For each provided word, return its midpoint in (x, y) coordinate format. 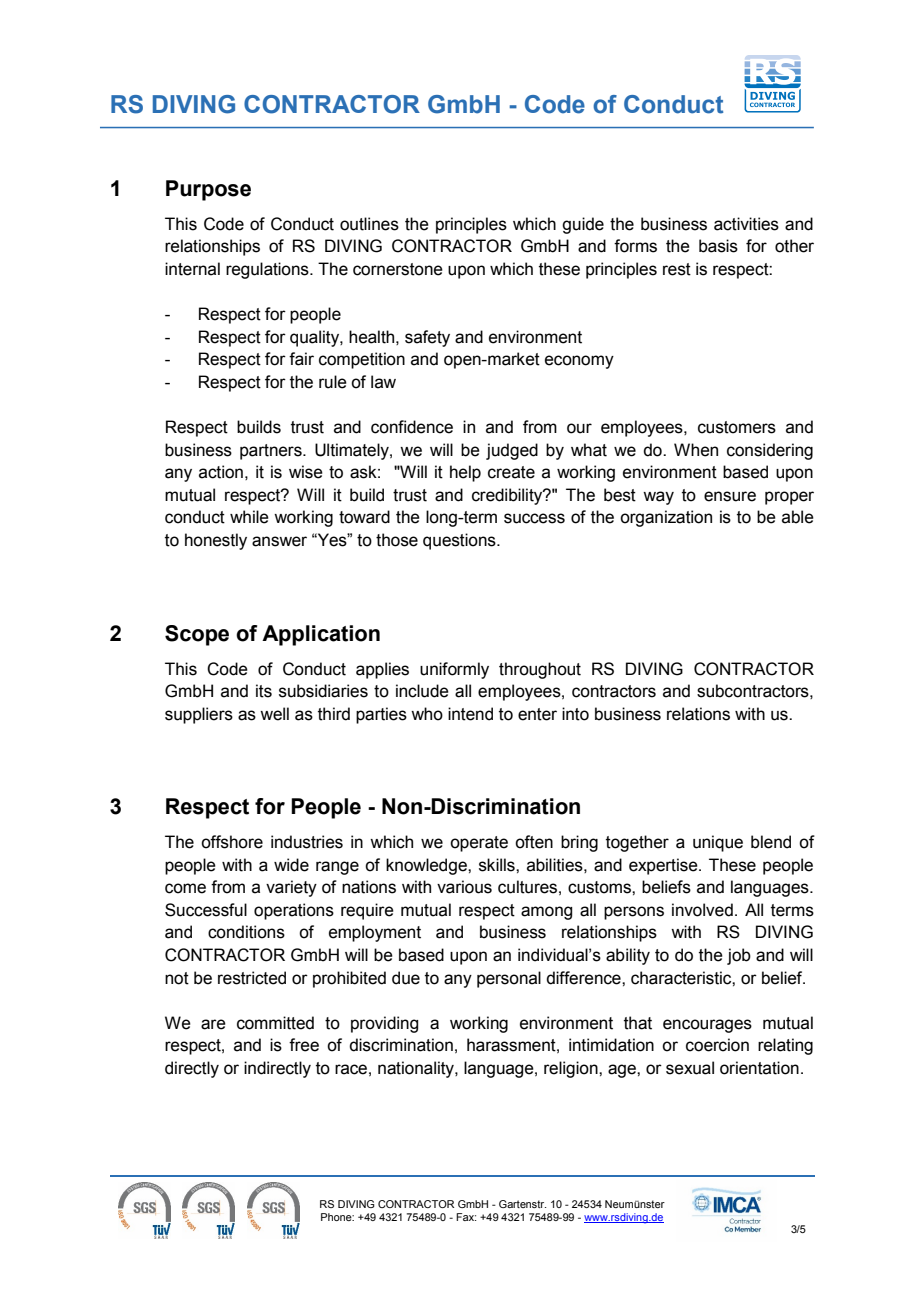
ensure (730, 496)
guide (583, 225)
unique (718, 843)
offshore (232, 842)
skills (498, 865)
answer (279, 541)
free (304, 1045)
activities (746, 224)
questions (460, 541)
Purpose (208, 190)
